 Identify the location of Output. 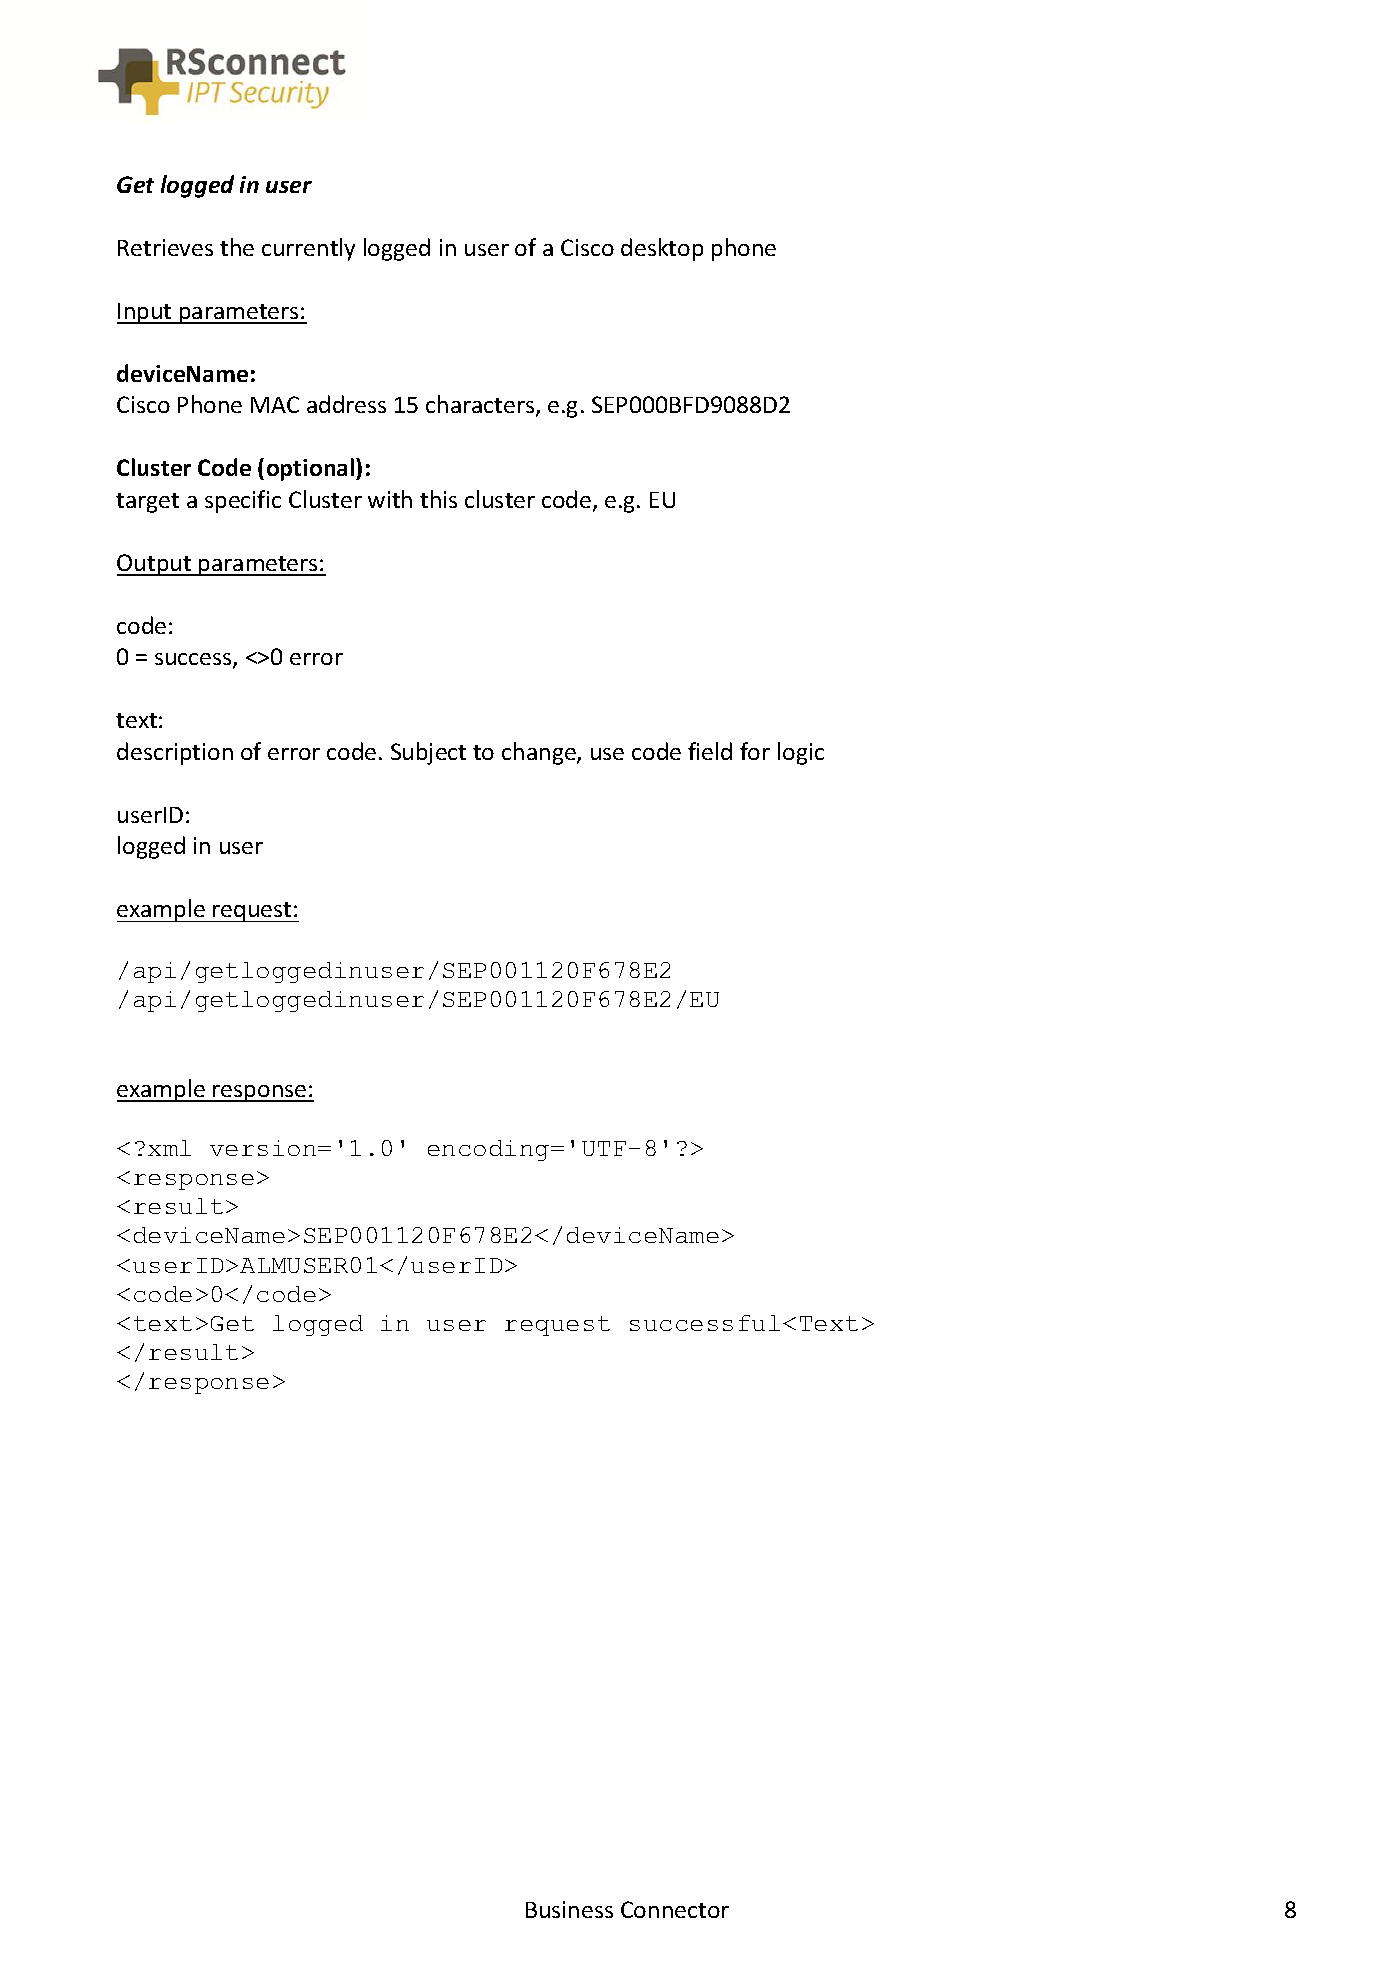
(155, 565).
